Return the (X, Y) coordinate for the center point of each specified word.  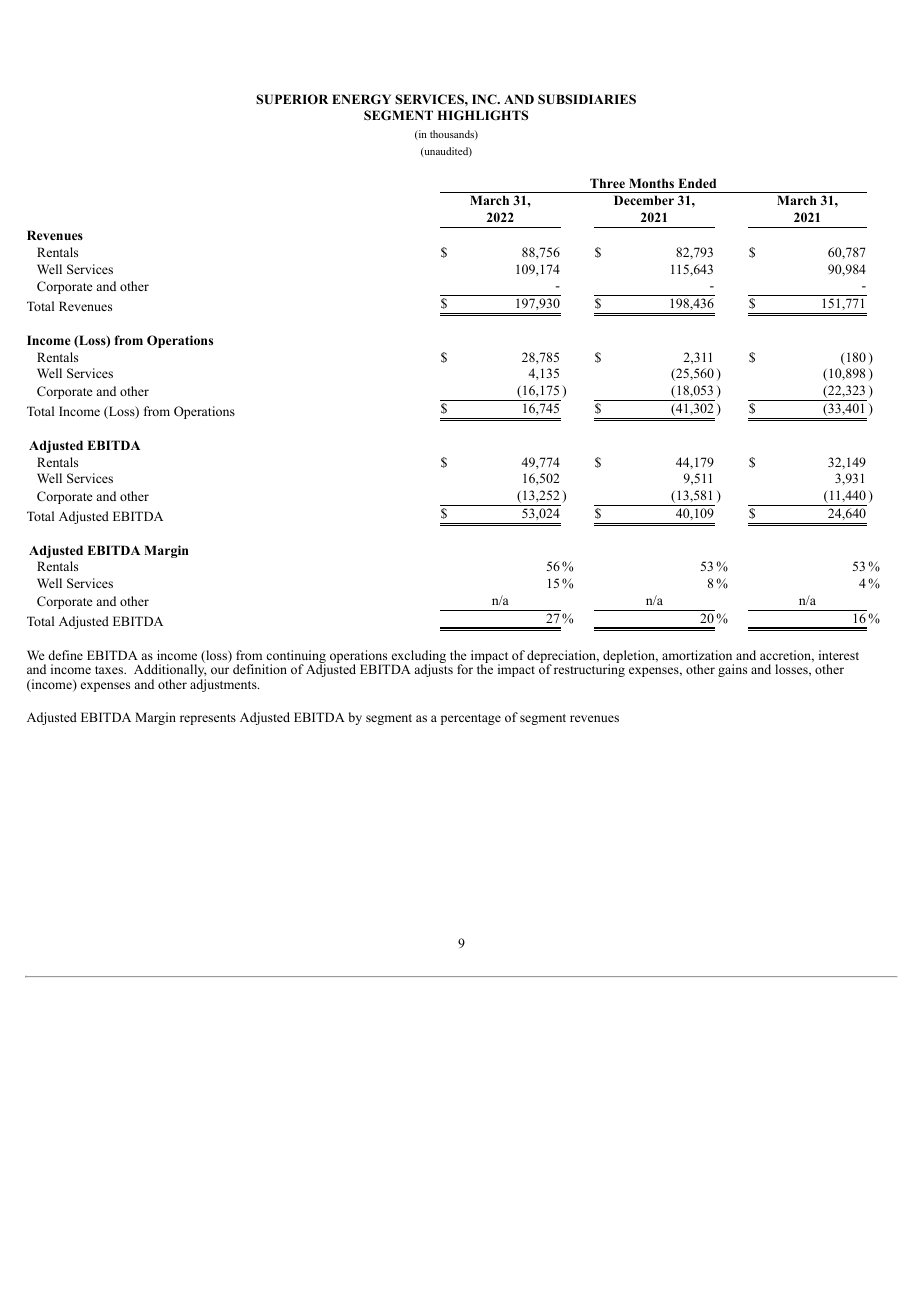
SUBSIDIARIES (587, 99)
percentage (471, 719)
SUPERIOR (292, 99)
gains (732, 670)
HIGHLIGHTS (482, 115)
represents (208, 719)
